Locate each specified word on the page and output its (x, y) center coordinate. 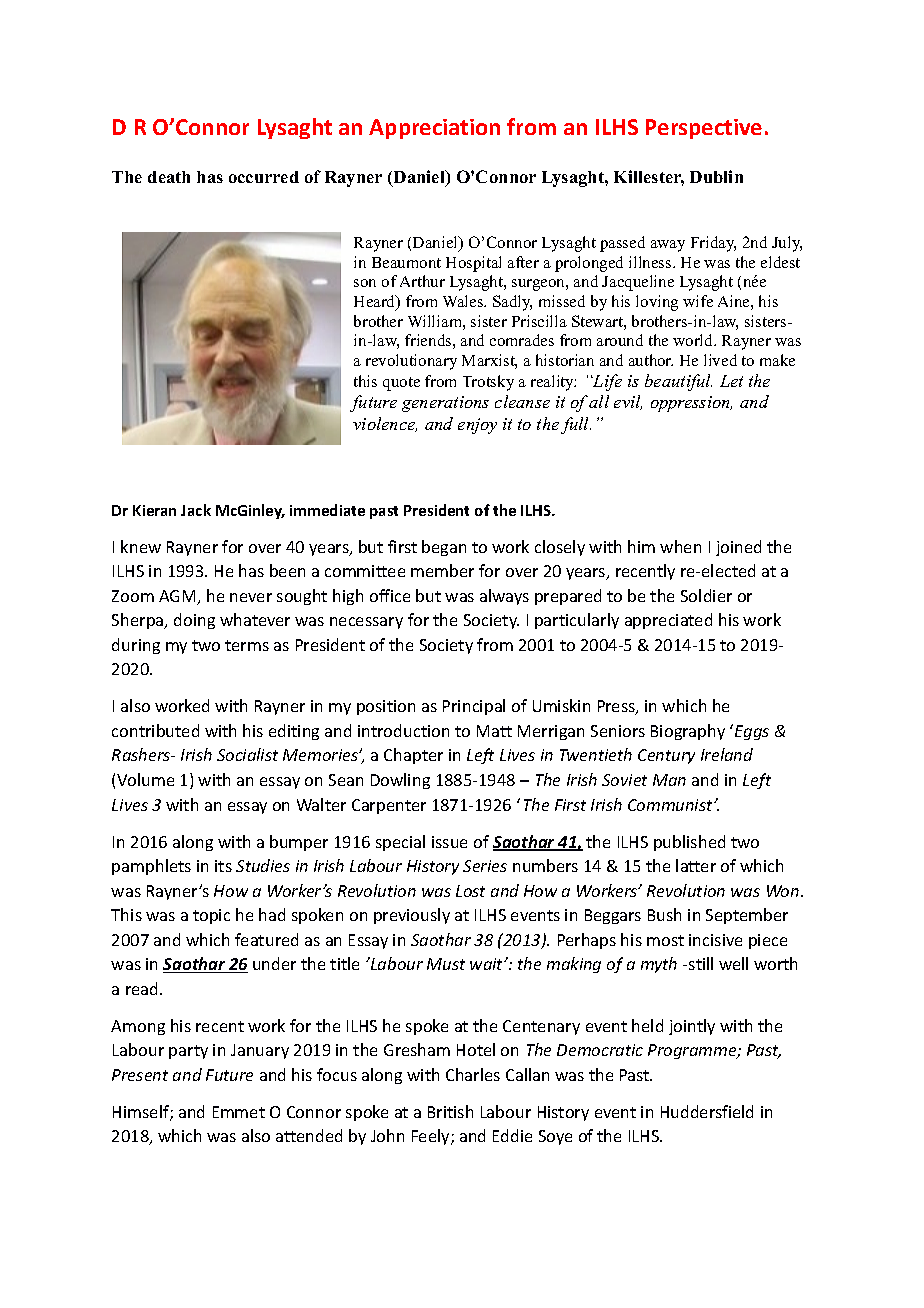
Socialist (247, 754)
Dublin (716, 176)
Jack (196, 510)
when (680, 546)
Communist (671, 805)
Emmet (239, 1112)
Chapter (413, 756)
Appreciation (434, 129)
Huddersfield (707, 1111)
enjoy (477, 426)
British (450, 1111)
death (169, 177)
